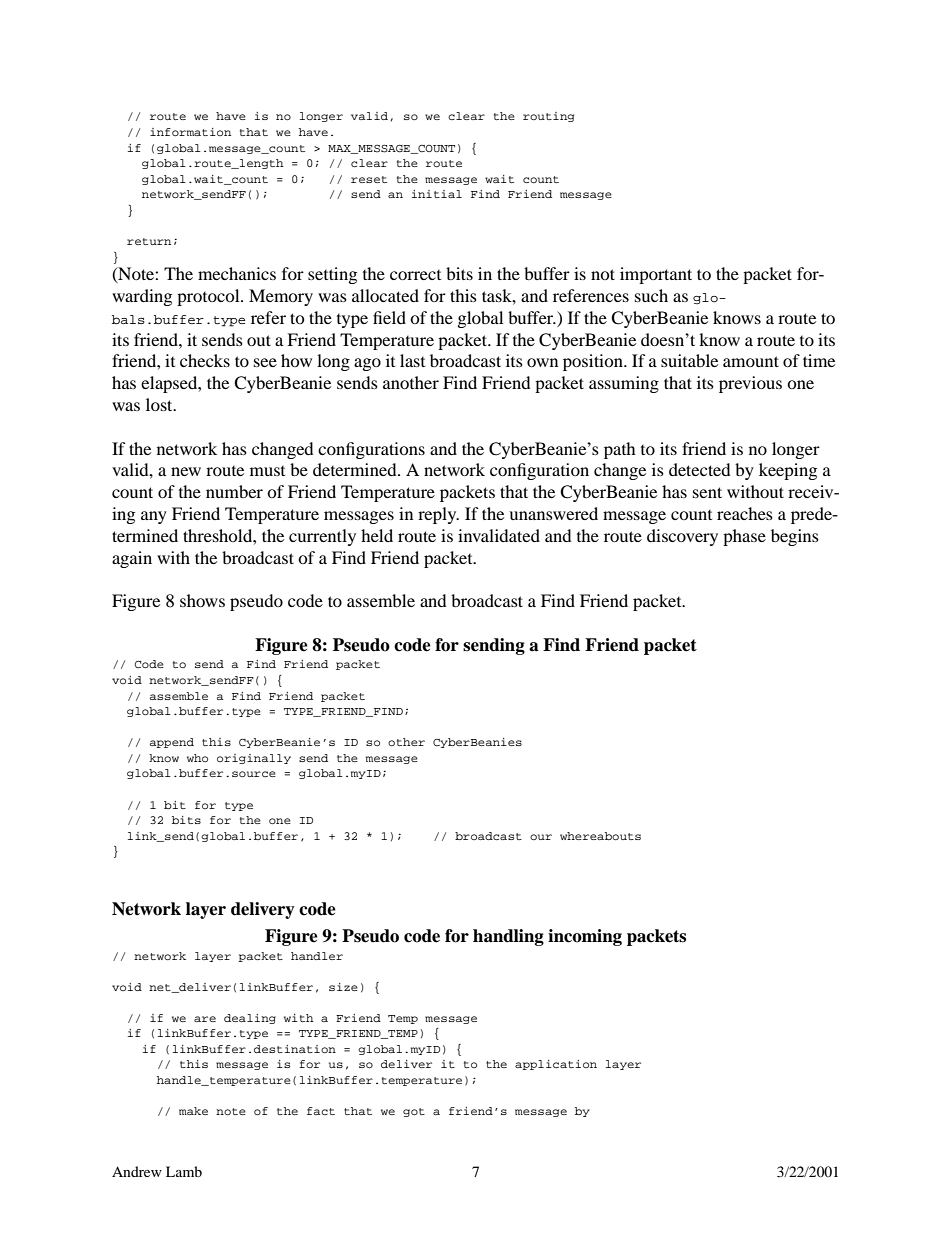  What do you see at coordinates (585, 937) in the image?
I see `incoming` at bounding box center [585, 937].
